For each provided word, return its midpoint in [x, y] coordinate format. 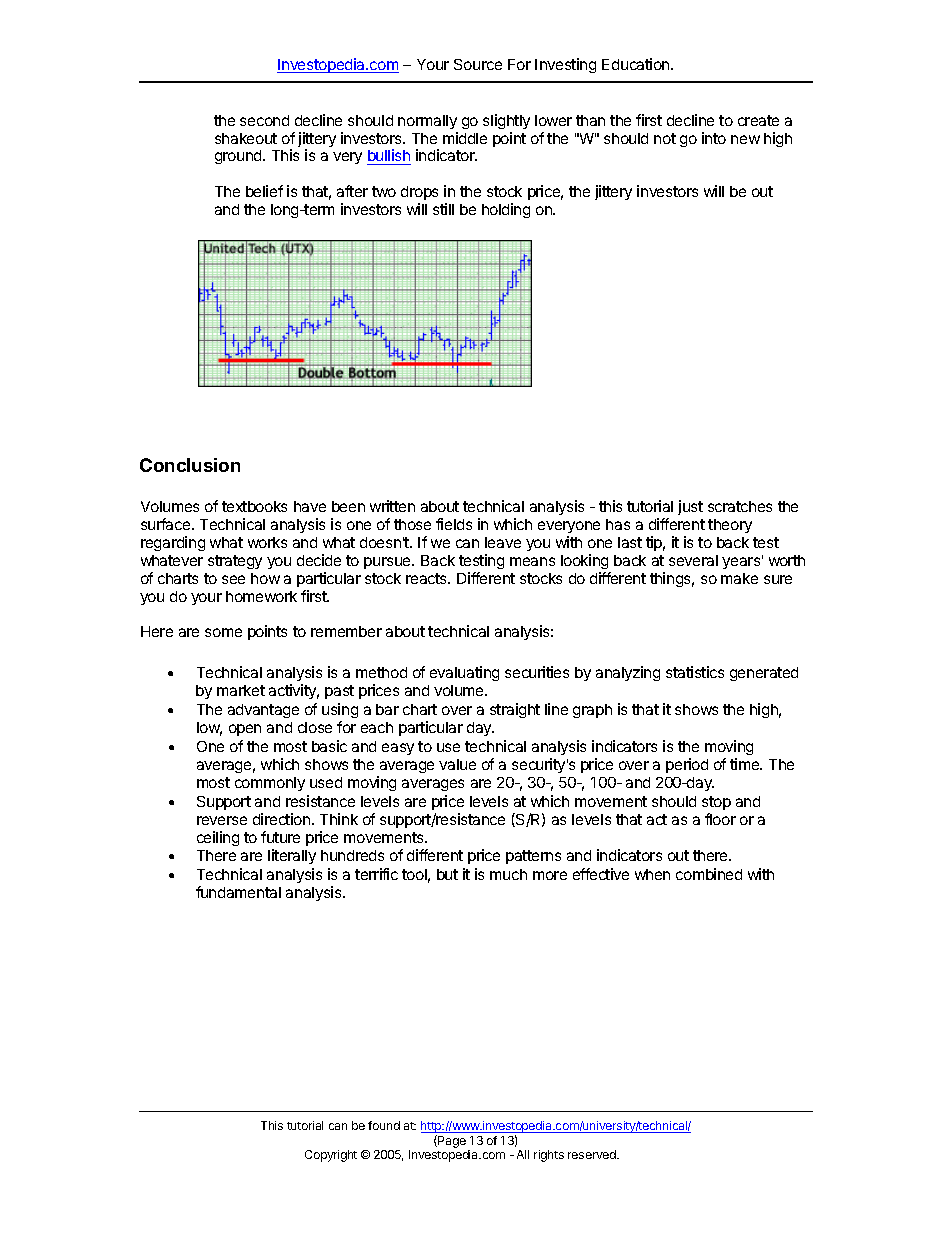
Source [478, 64]
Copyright [331, 1156]
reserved [593, 1154]
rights [549, 1156]
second [264, 120]
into [714, 138]
